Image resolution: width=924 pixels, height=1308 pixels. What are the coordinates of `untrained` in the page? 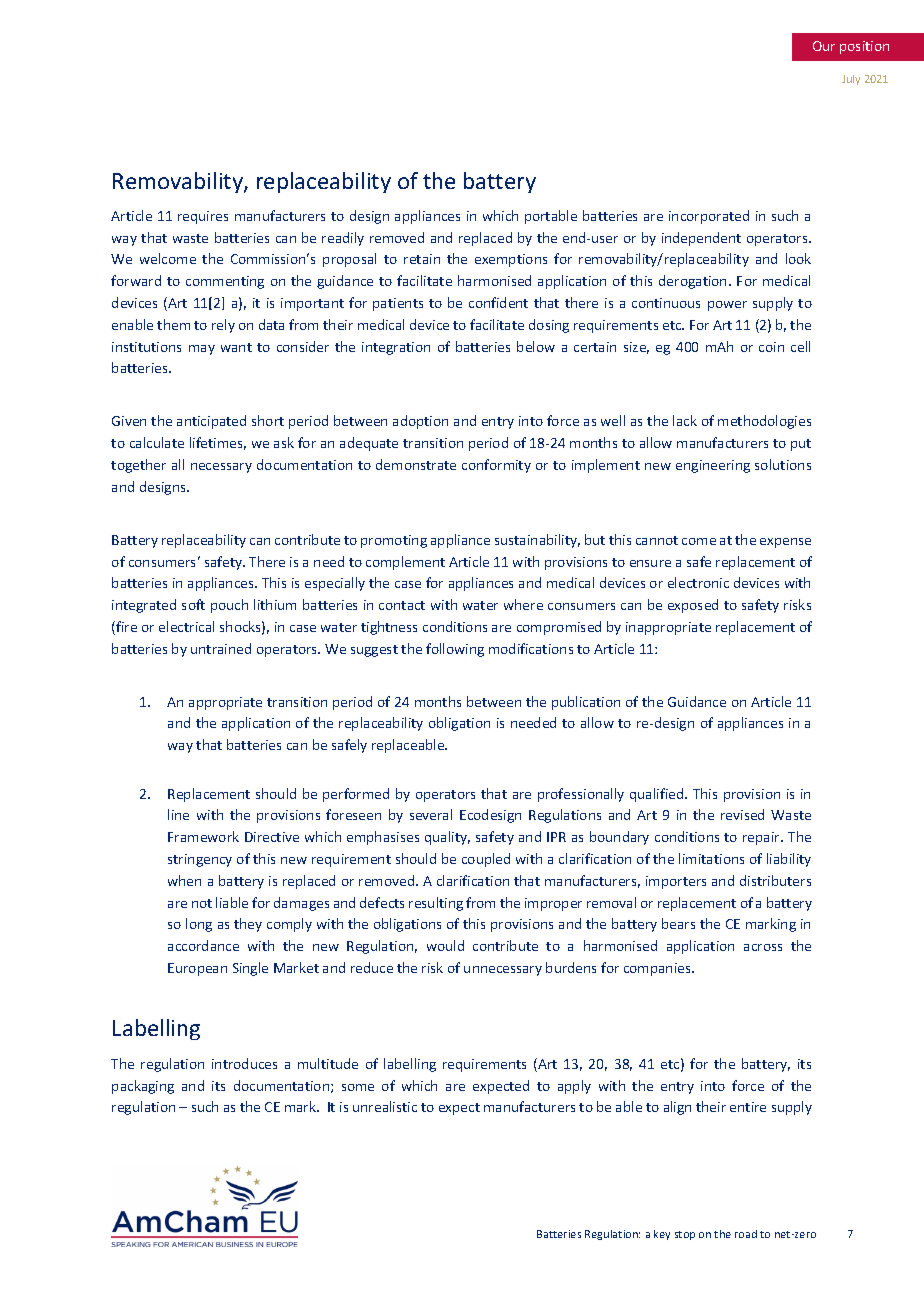 It's located at (221, 648).
